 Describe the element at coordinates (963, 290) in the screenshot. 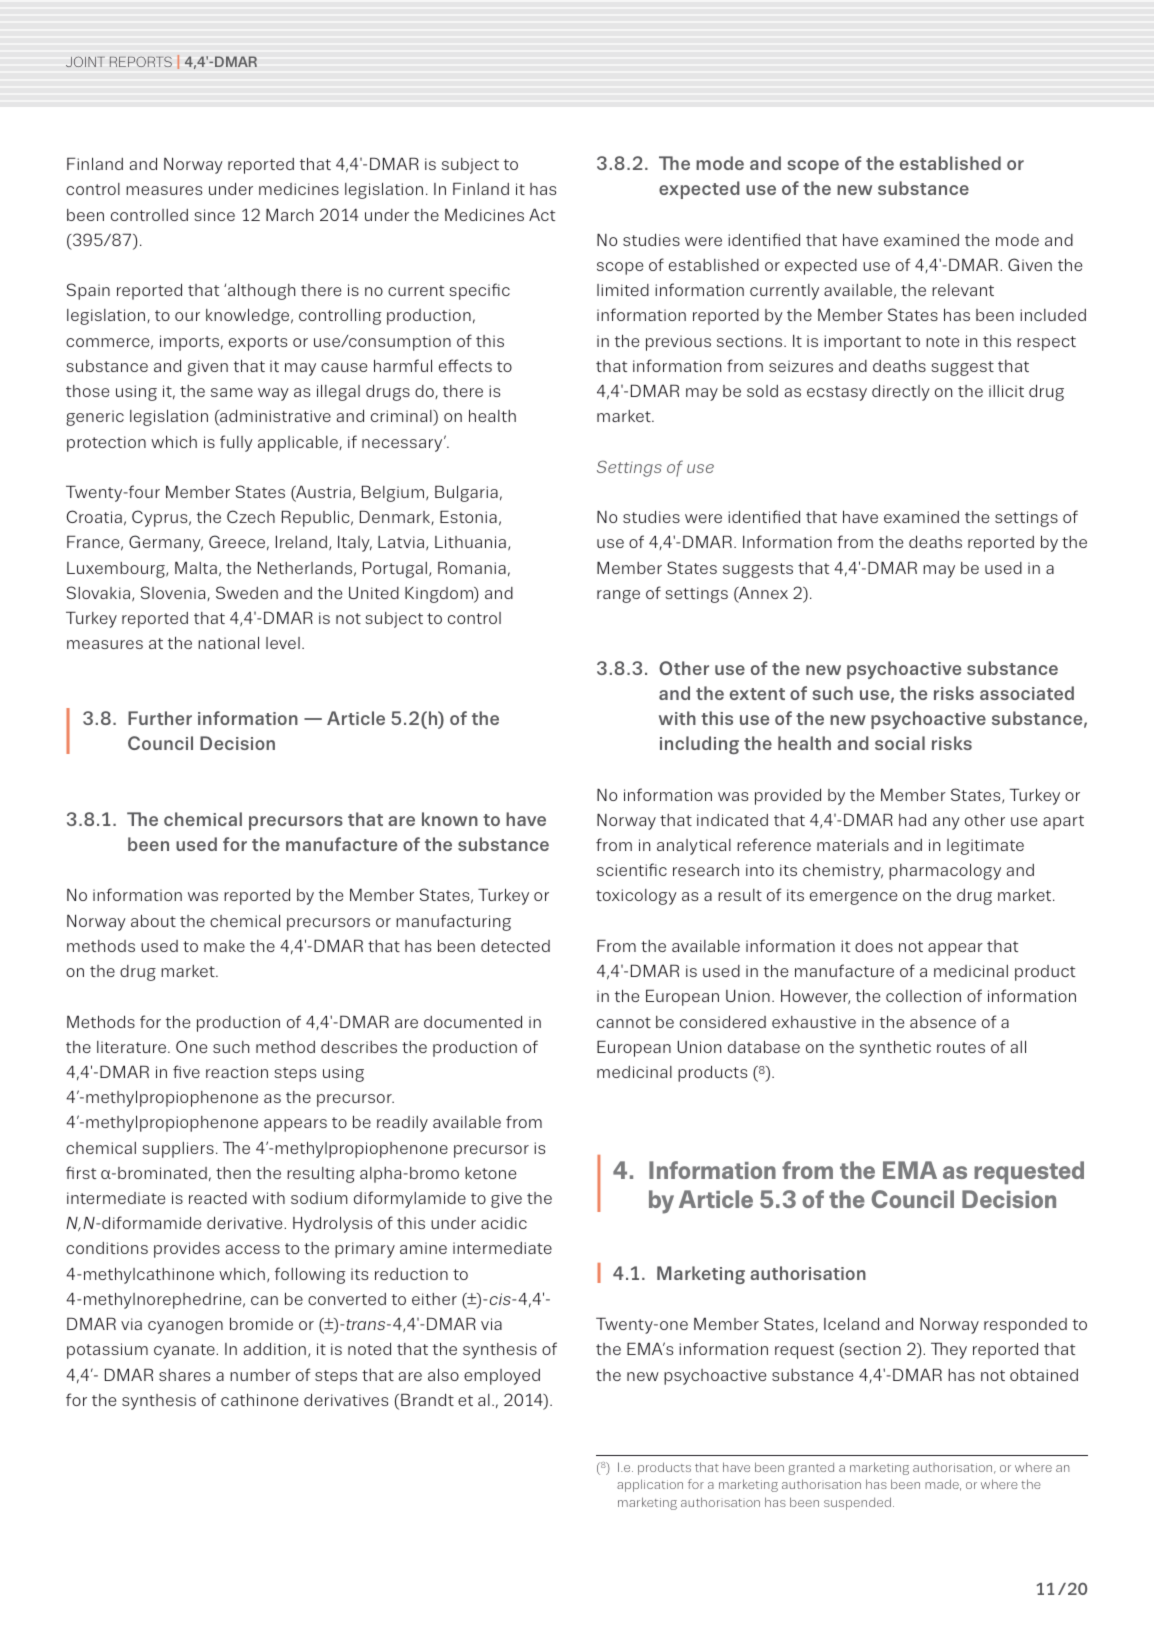

I see `relevant` at that location.
